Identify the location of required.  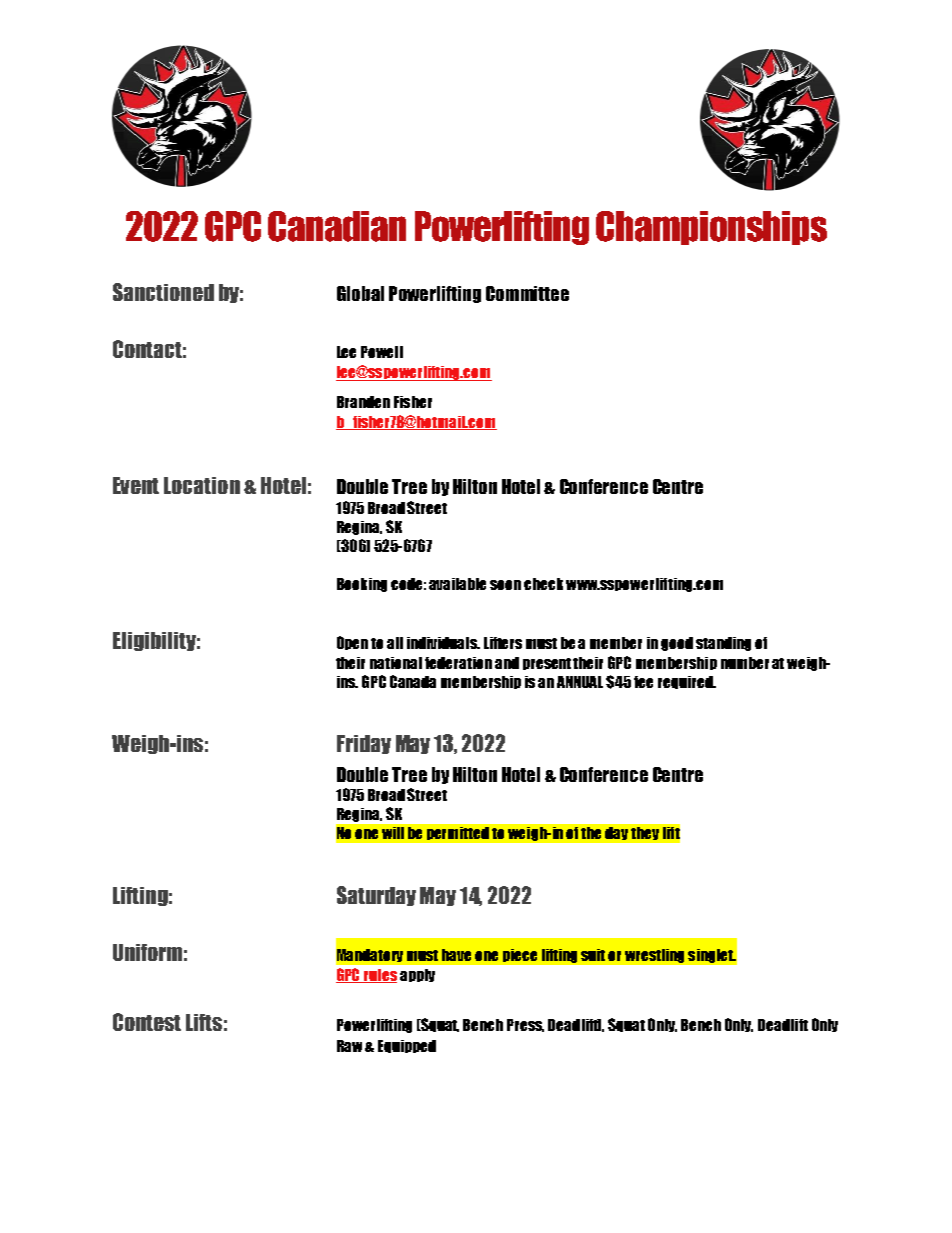
(686, 682).
